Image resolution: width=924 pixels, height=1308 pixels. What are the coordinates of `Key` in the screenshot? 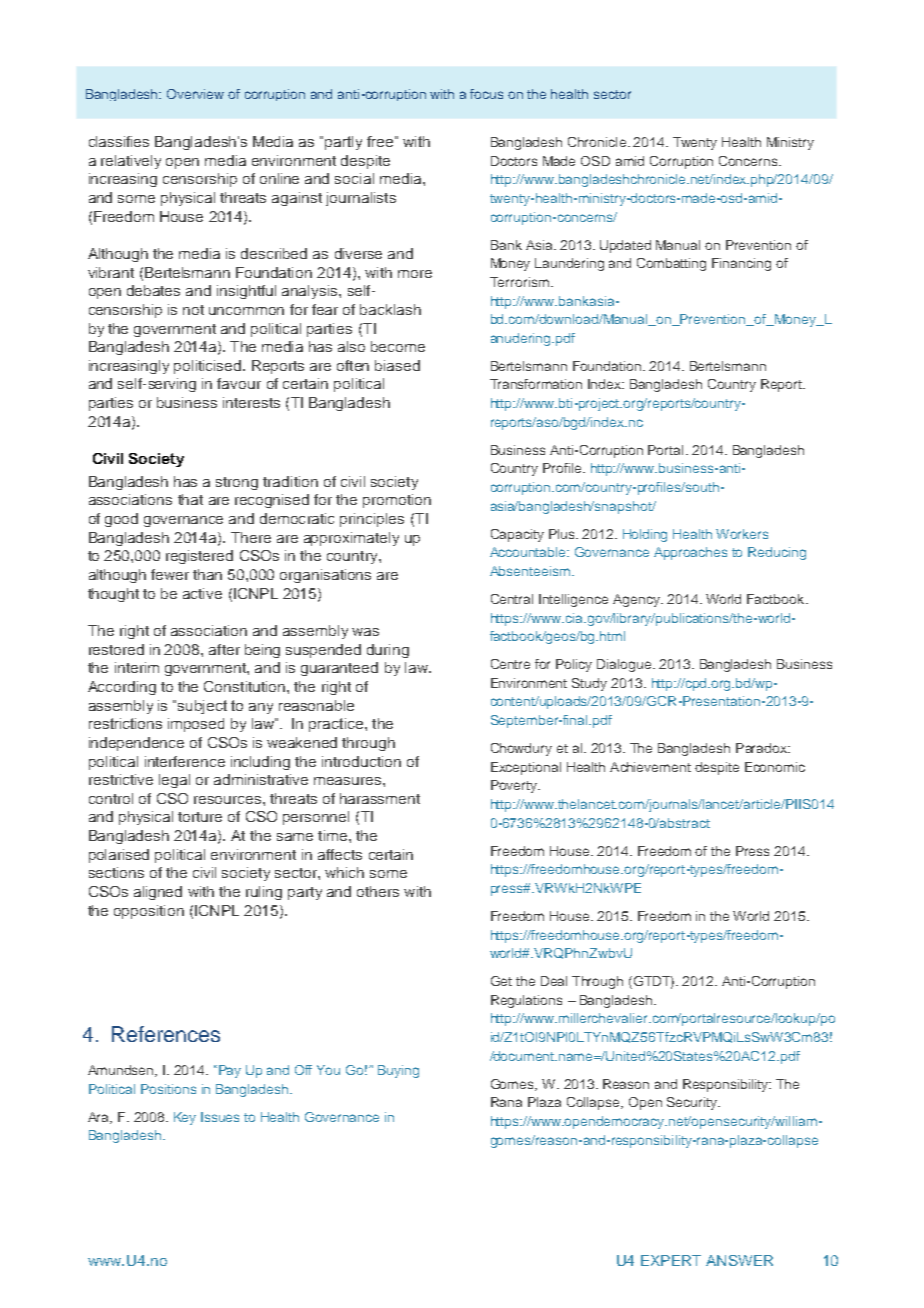 It's located at (185, 1118).
